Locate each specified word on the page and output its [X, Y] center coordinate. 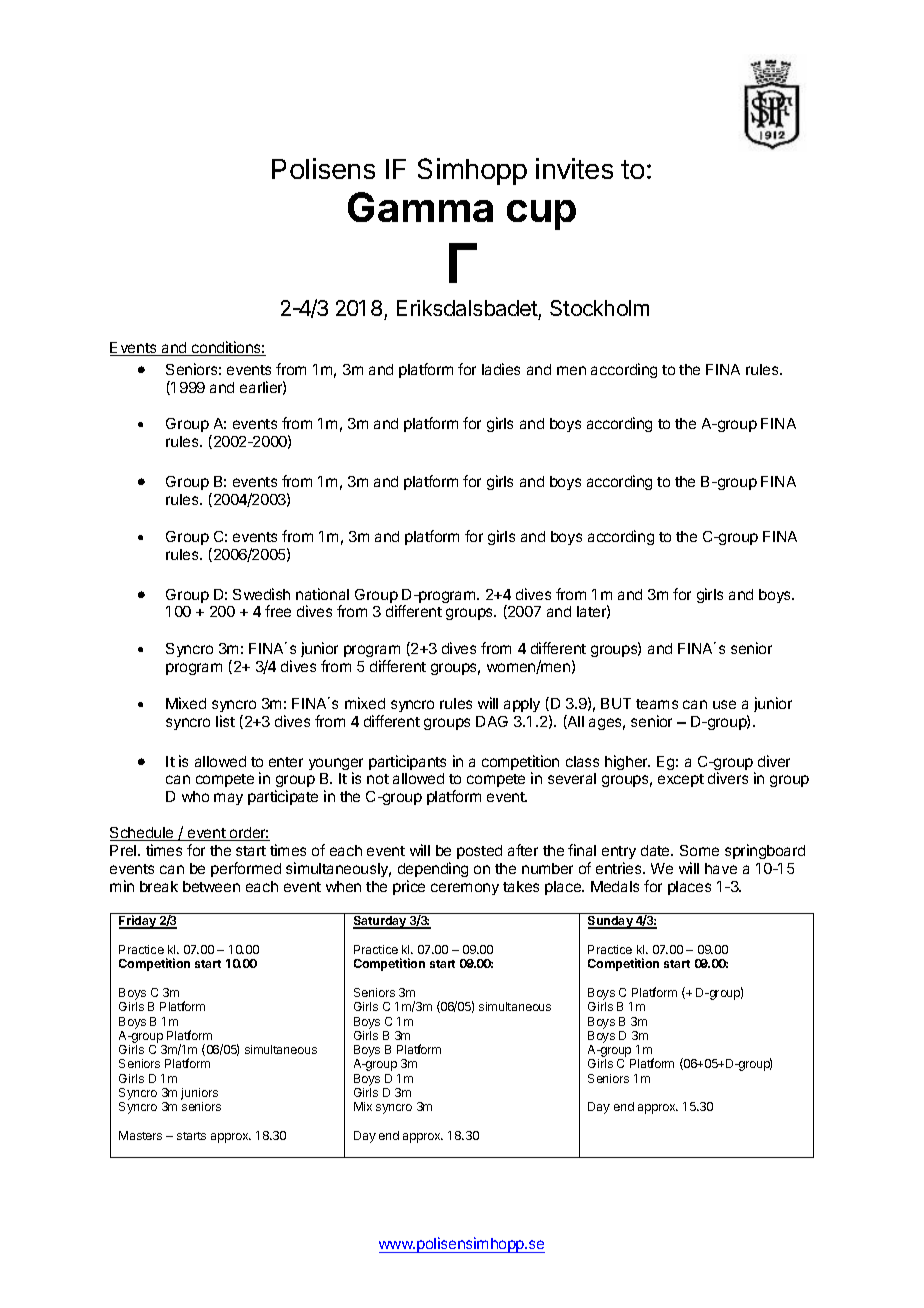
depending [433, 869]
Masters [140, 1135]
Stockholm [599, 308]
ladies [501, 369]
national [322, 594]
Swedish [261, 594]
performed [246, 869]
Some [699, 850]
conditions [226, 348]
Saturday [380, 922]
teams [657, 704]
